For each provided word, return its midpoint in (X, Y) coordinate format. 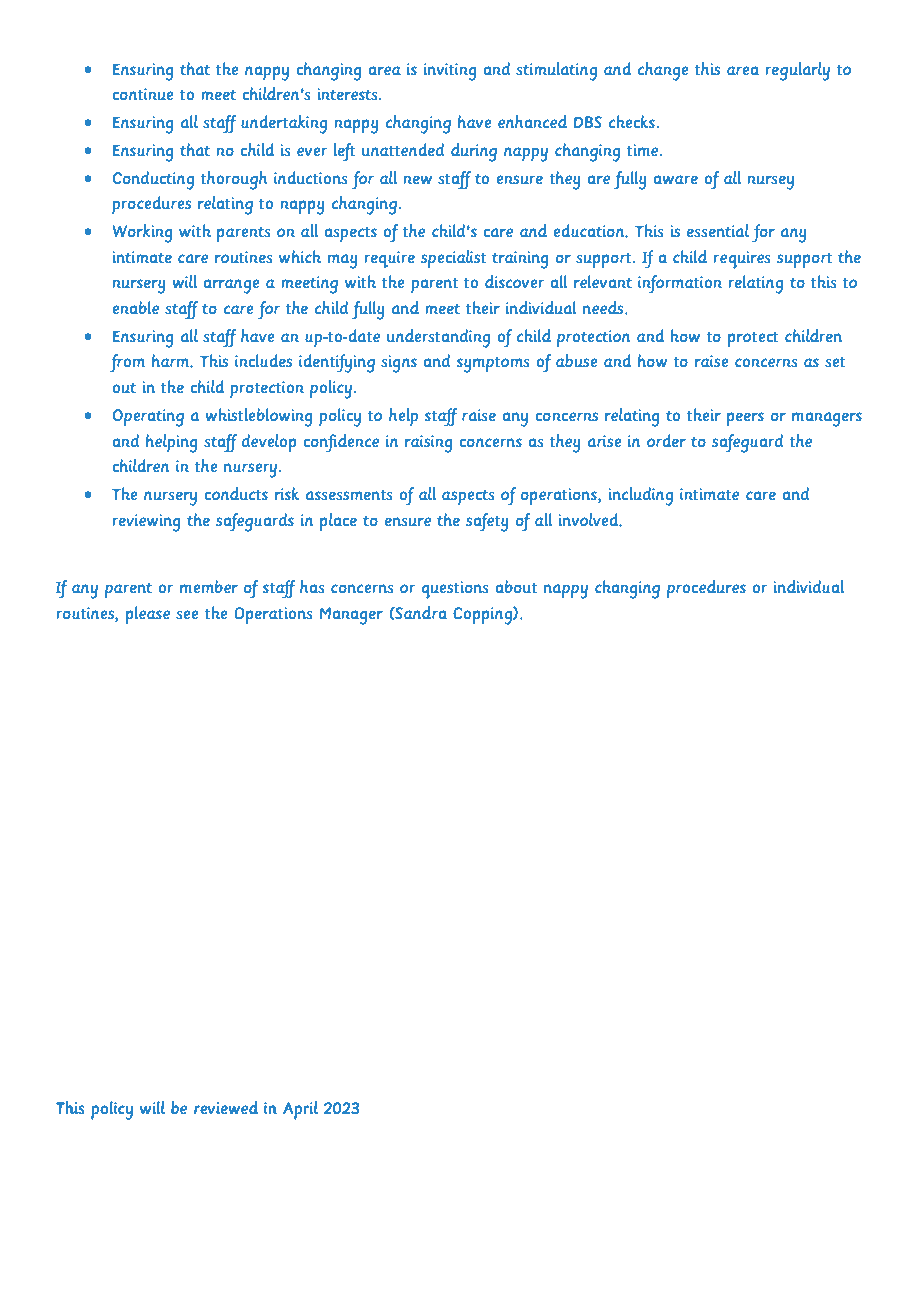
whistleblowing (259, 417)
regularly (798, 71)
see (187, 614)
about (516, 586)
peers (745, 419)
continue (143, 94)
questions (454, 590)
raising (429, 444)
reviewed (226, 1108)
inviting (450, 72)
